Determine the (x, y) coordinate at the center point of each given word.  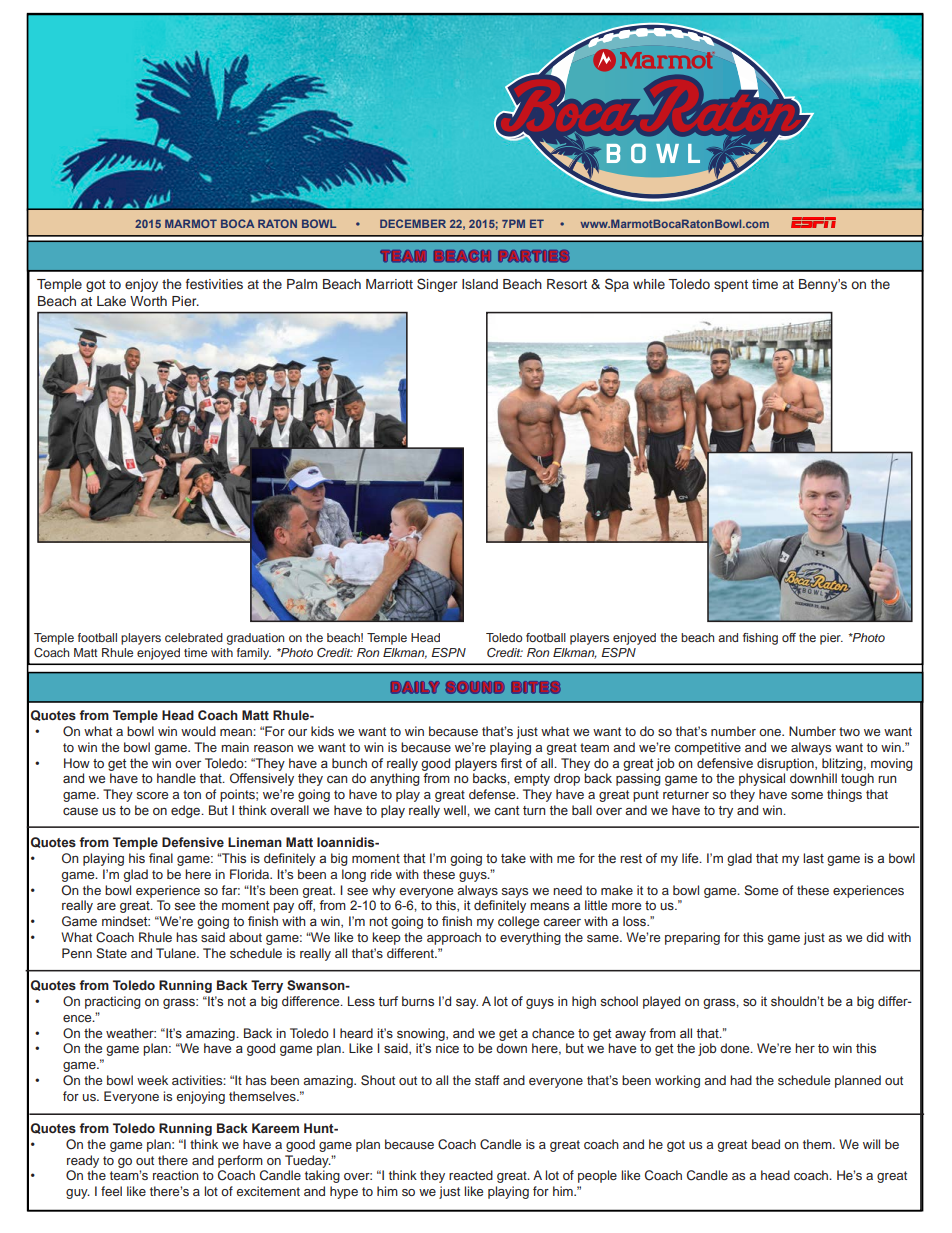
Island (480, 284)
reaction (176, 1175)
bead (766, 1144)
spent (731, 286)
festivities (214, 284)
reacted (471, 1175)
